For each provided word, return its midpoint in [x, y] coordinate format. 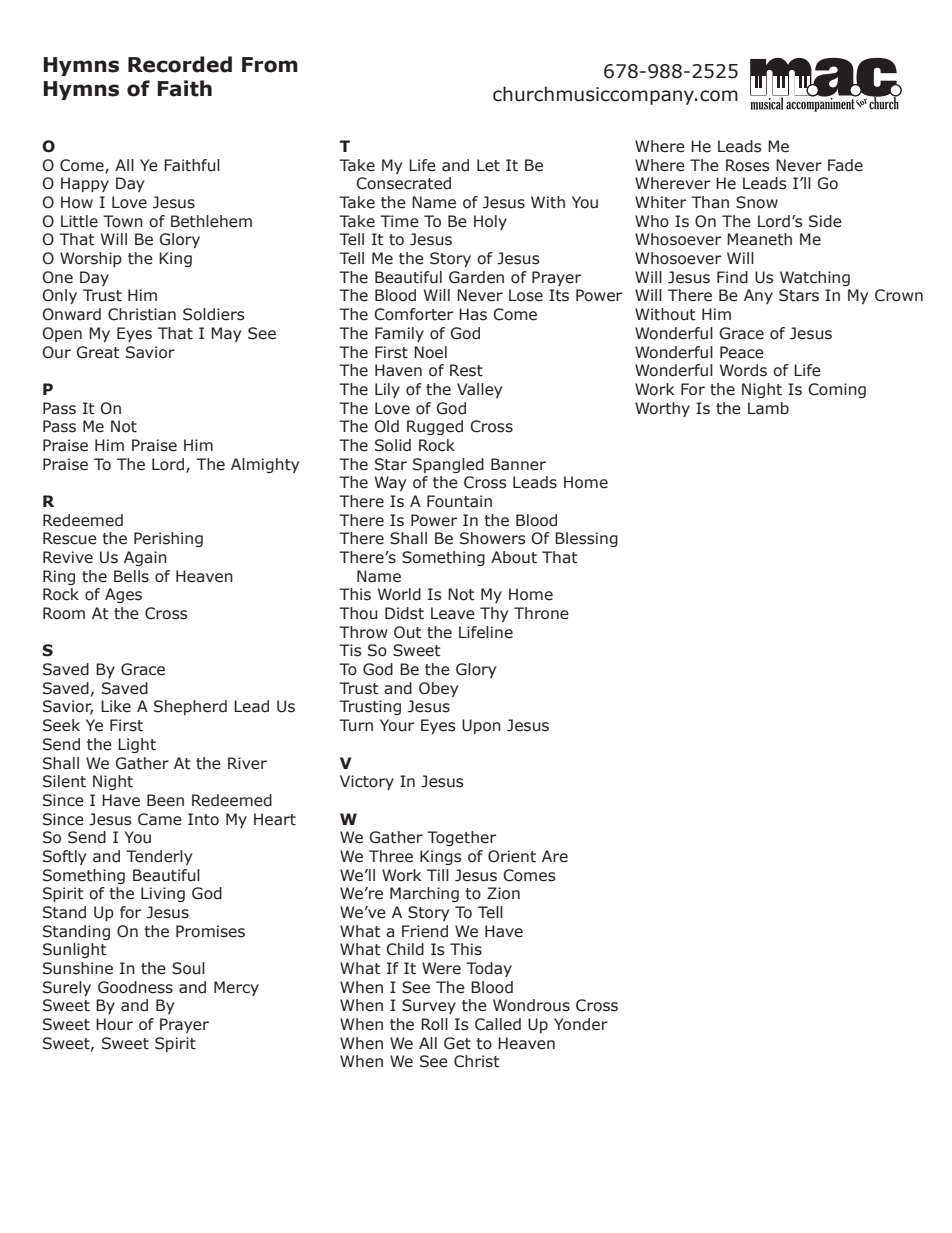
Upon [481, 726]
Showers [493, 538]
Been [165, 800]
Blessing [586, 539]
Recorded [180, 64]
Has [473, 314]
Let [488, 165]
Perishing [168, 539]
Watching [815, 278]
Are [555, 856]
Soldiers [214, 314]
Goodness [135, 987]
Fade [845, 165]
